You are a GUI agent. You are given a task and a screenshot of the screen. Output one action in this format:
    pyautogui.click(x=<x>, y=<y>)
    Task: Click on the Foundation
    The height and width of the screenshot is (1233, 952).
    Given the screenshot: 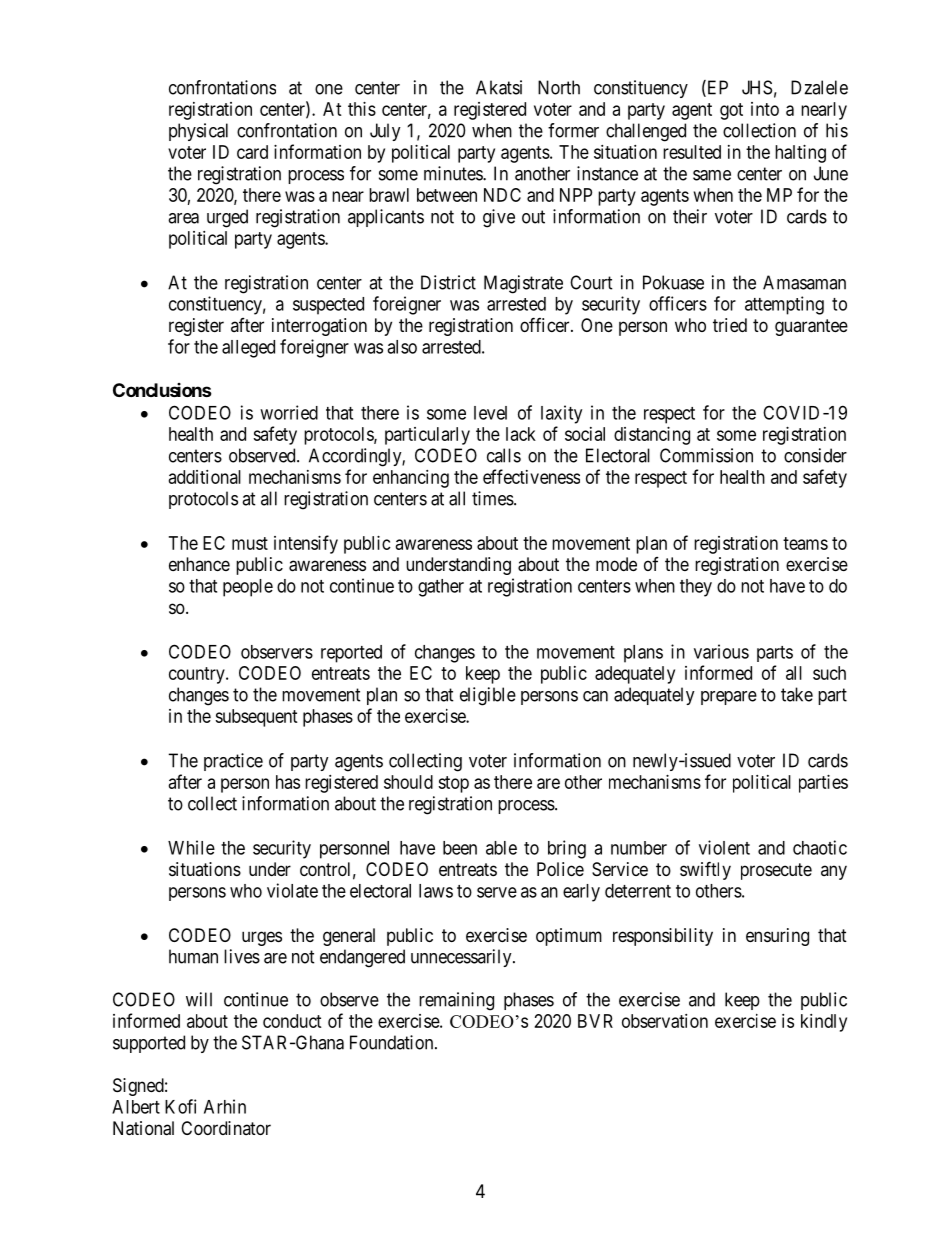 What is the action you would take?
    pyautogui.click(x=393, y=1042)
